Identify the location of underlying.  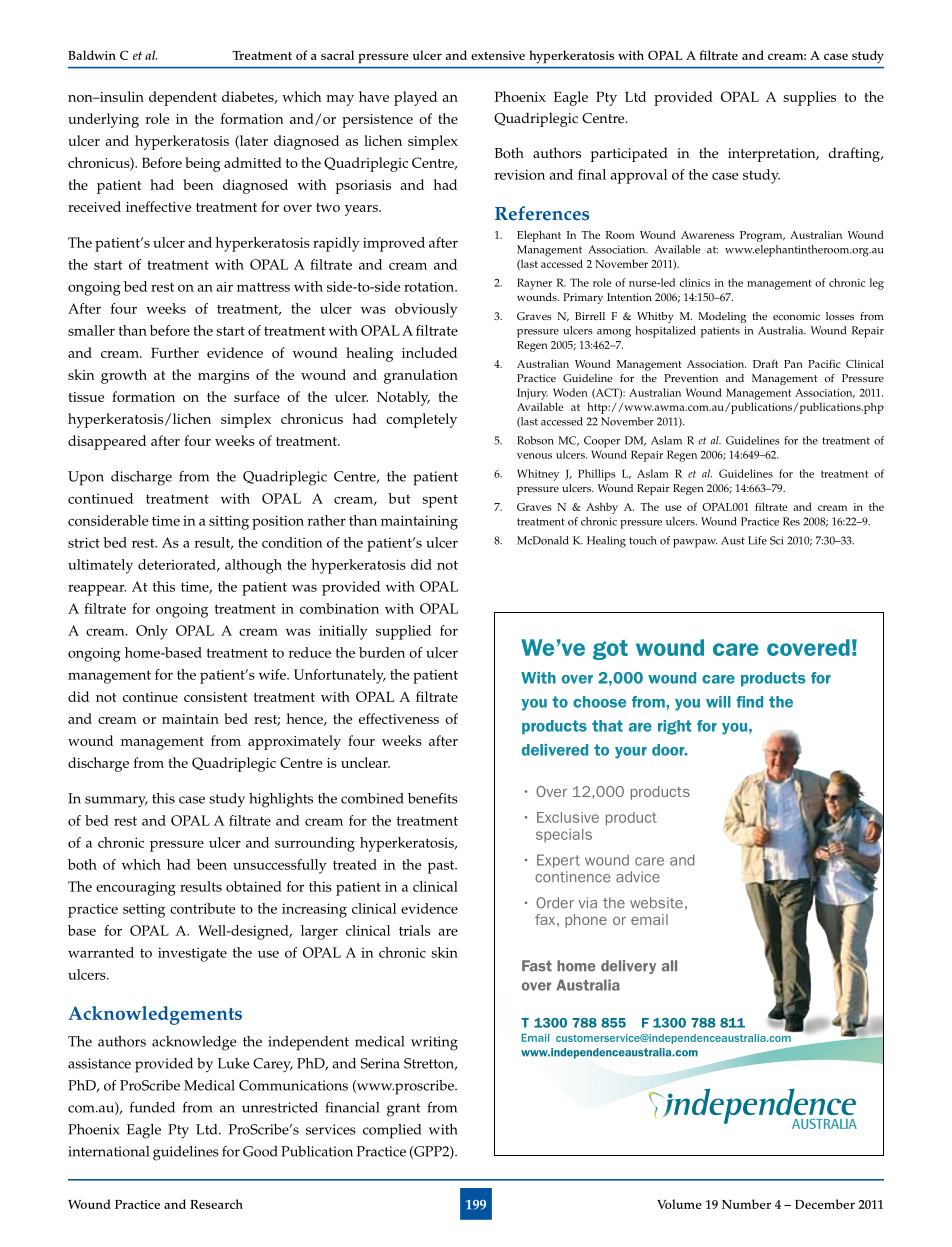
(103, 120).
